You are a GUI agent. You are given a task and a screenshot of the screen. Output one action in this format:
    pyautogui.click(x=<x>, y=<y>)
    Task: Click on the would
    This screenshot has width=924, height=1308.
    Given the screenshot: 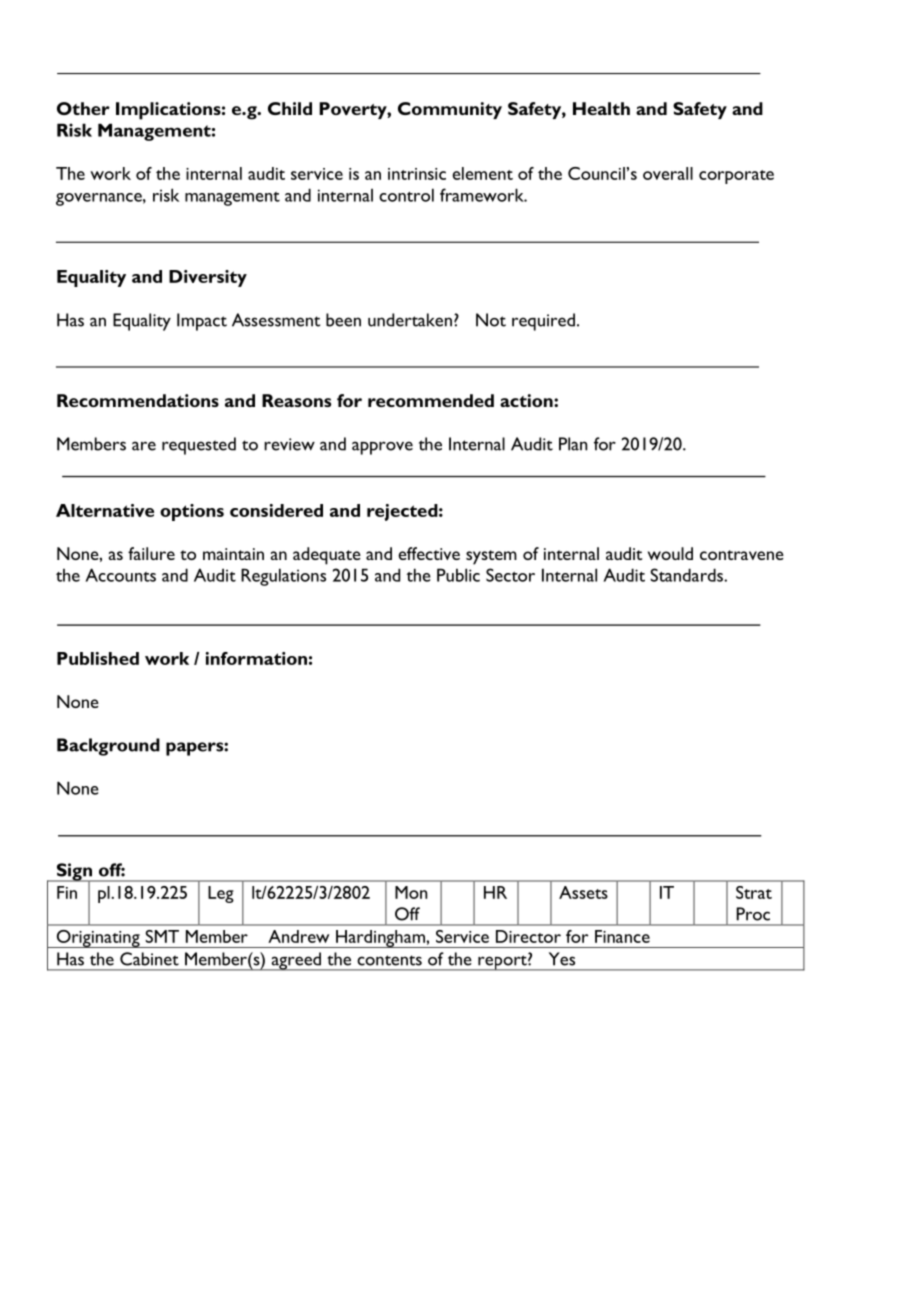 What is the action you would take?
    pyautogui.click(x=670, y=553)
